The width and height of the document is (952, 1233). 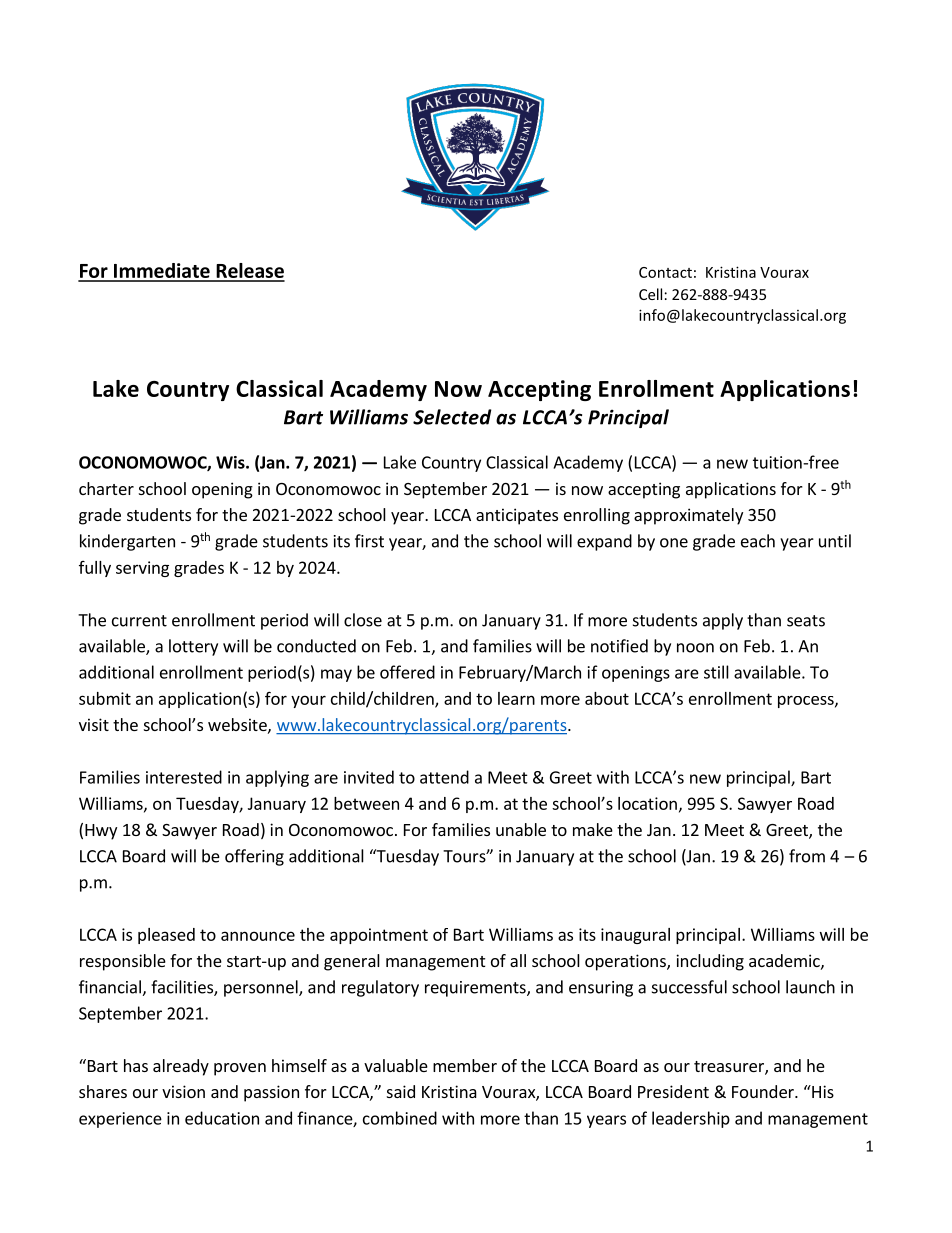 What do you see at coordinates (807, 856) in the document?
I see `from` at bounding box center [807, 856].
